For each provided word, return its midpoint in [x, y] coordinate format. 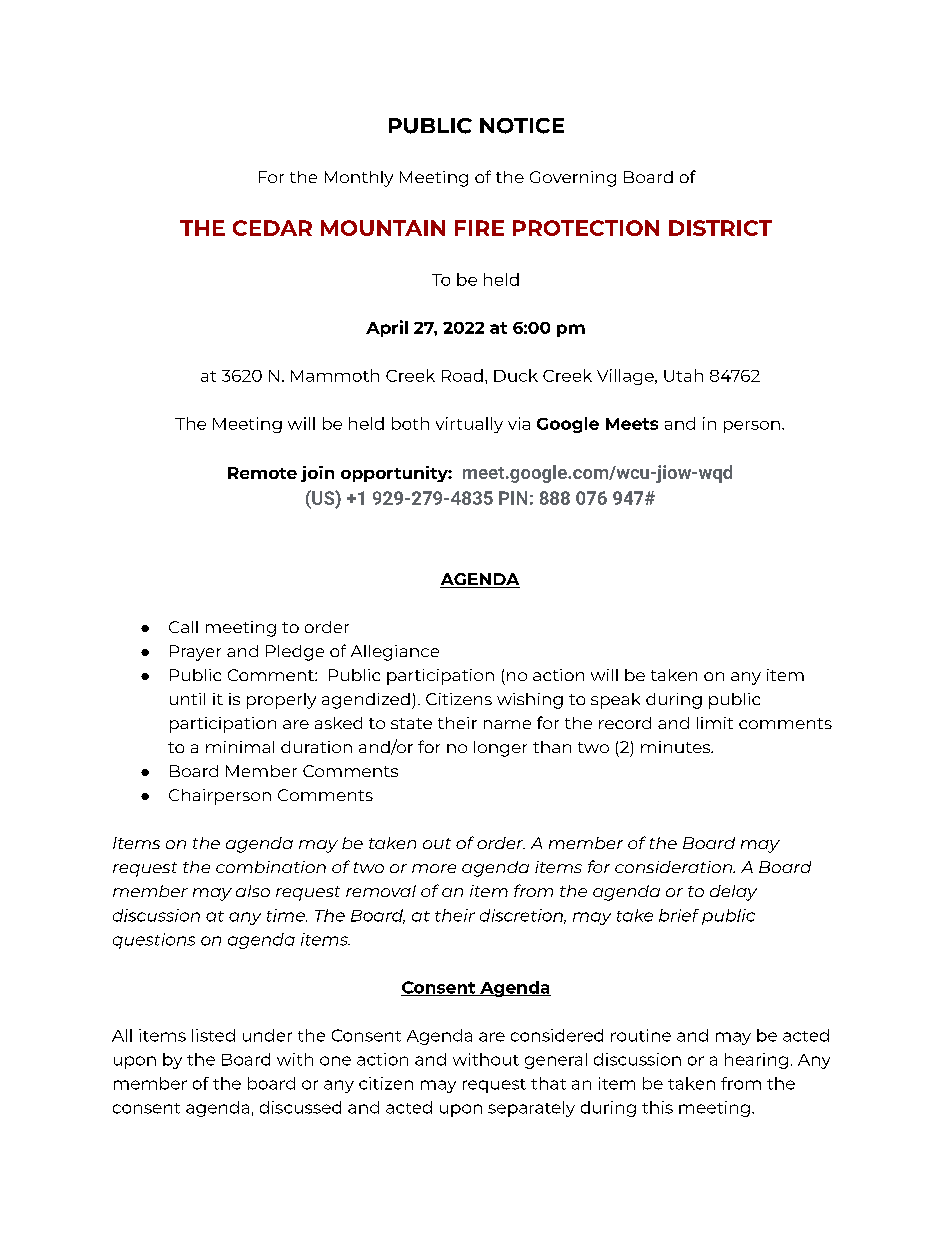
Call [183, 627]
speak [615, 701]
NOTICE [522, 126]
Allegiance [395, 653]
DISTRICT [720, 228]
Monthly [359, 179]
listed [213, 1035]
